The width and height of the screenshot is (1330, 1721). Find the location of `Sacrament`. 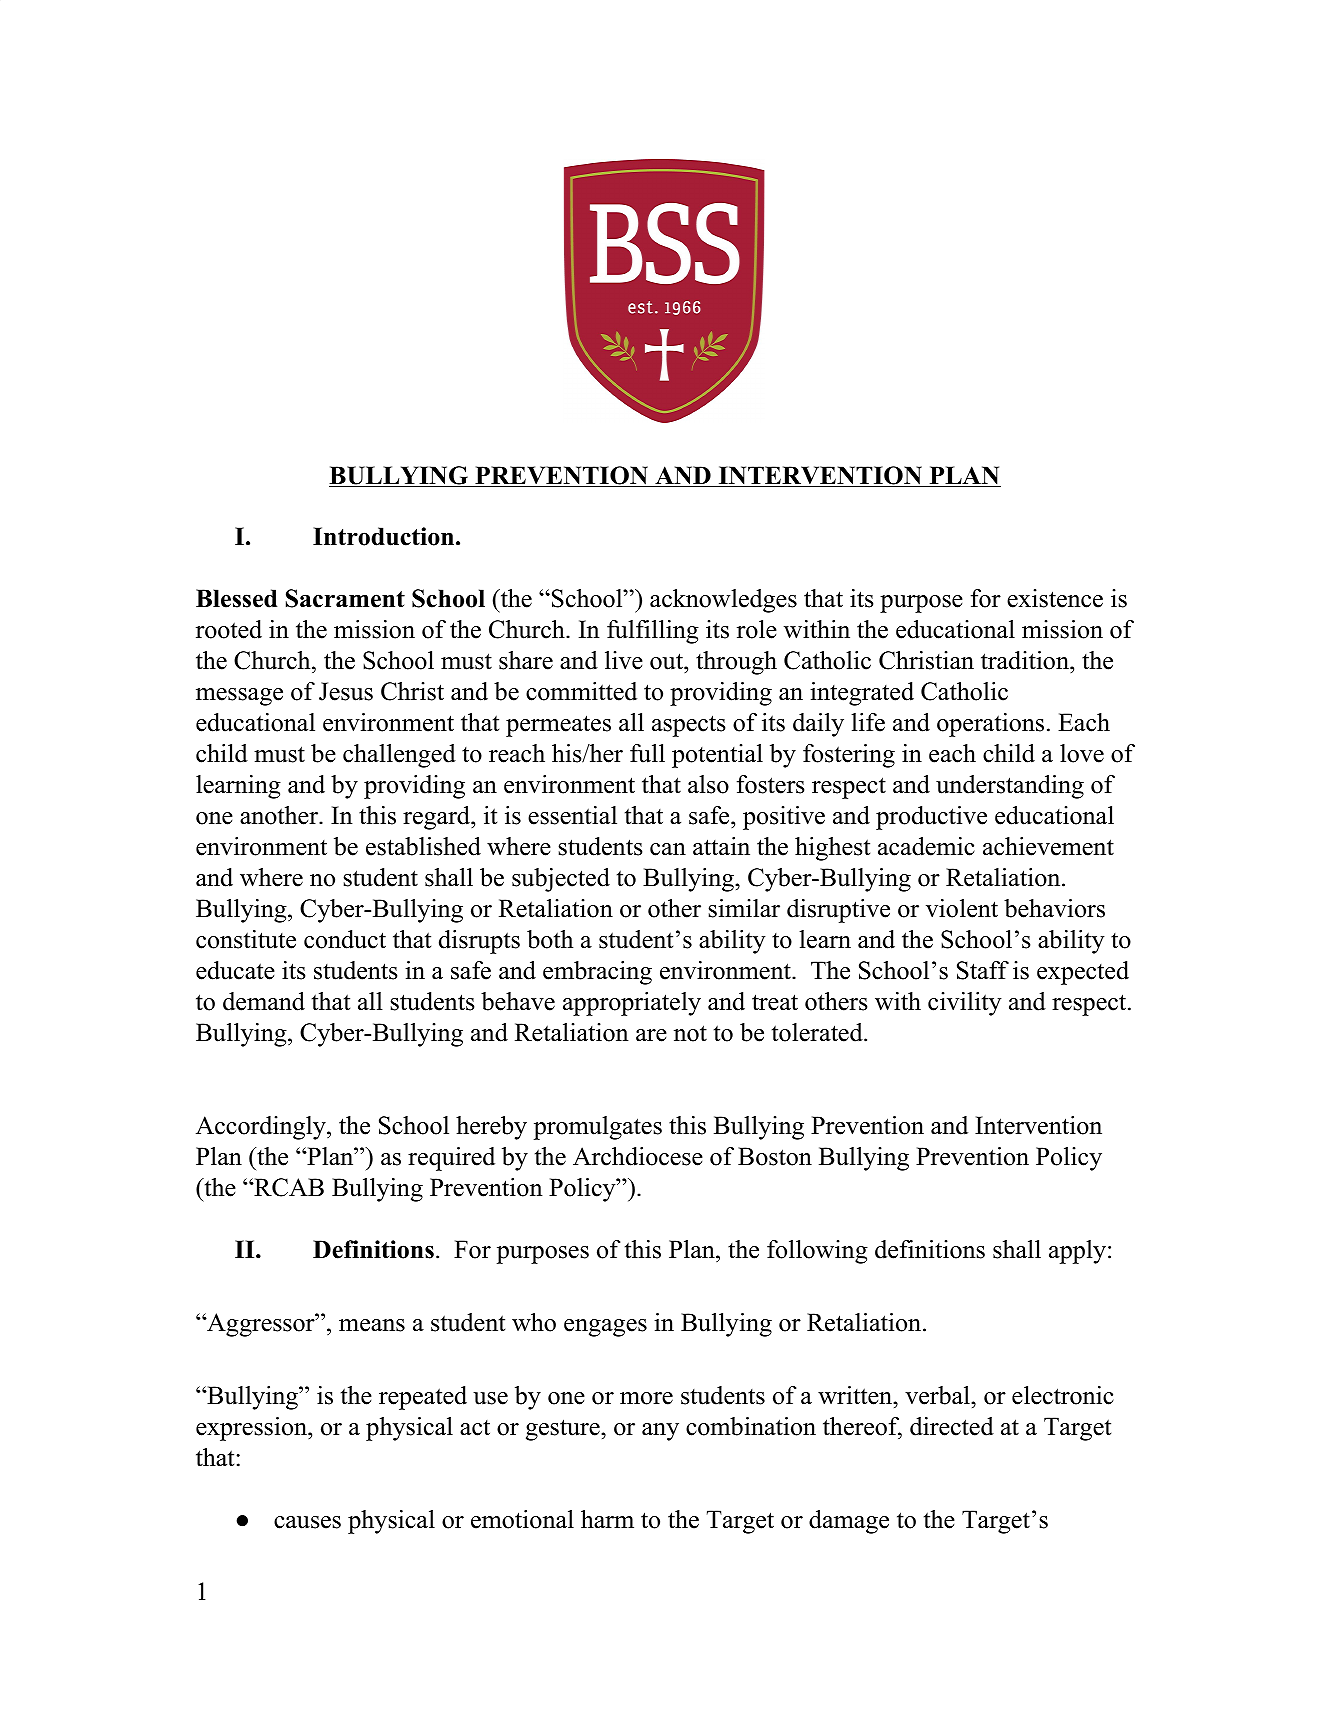

Sacrament is located at coordinates (345, 598).
